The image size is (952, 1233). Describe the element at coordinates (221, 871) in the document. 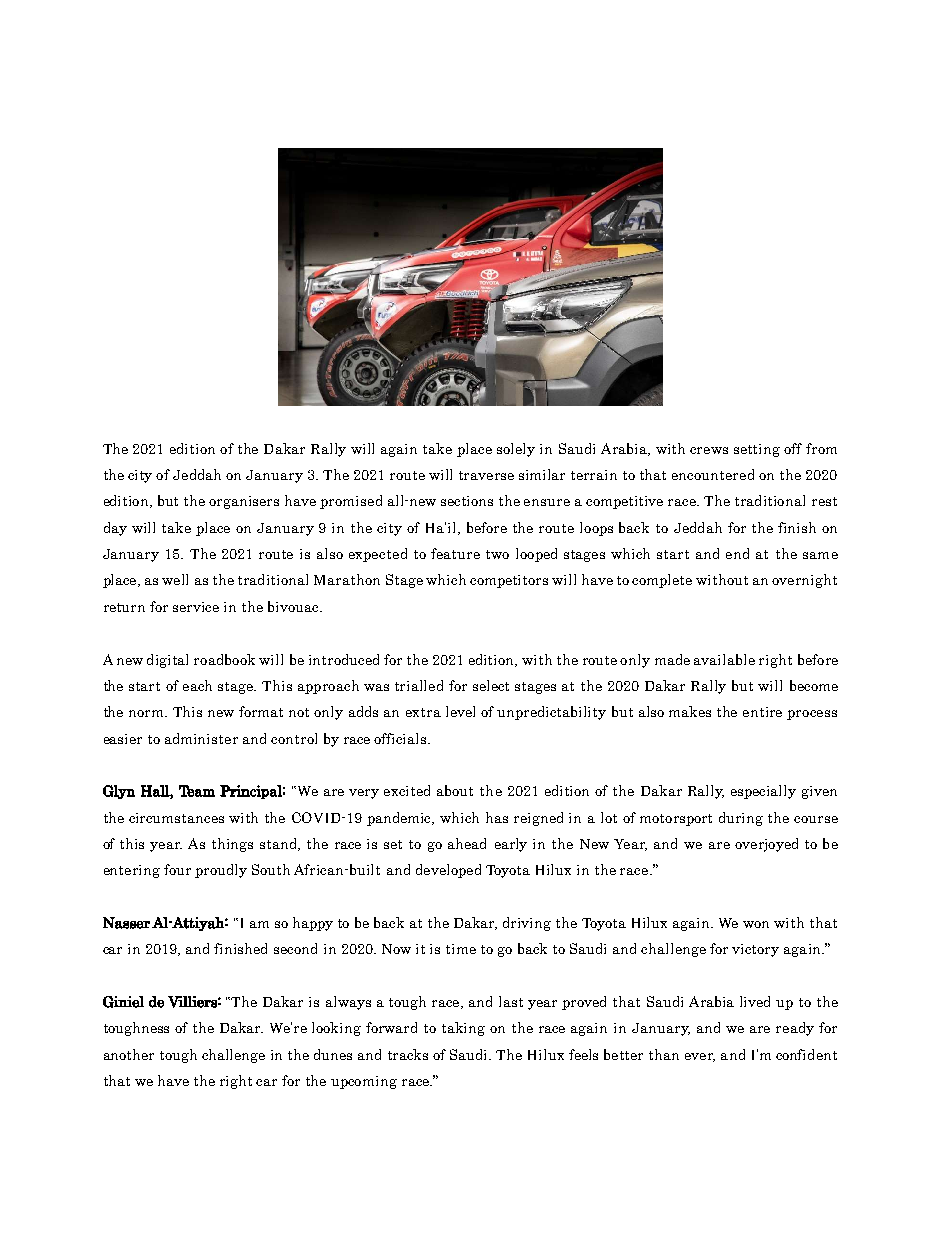

I see `proudly` at that location.
